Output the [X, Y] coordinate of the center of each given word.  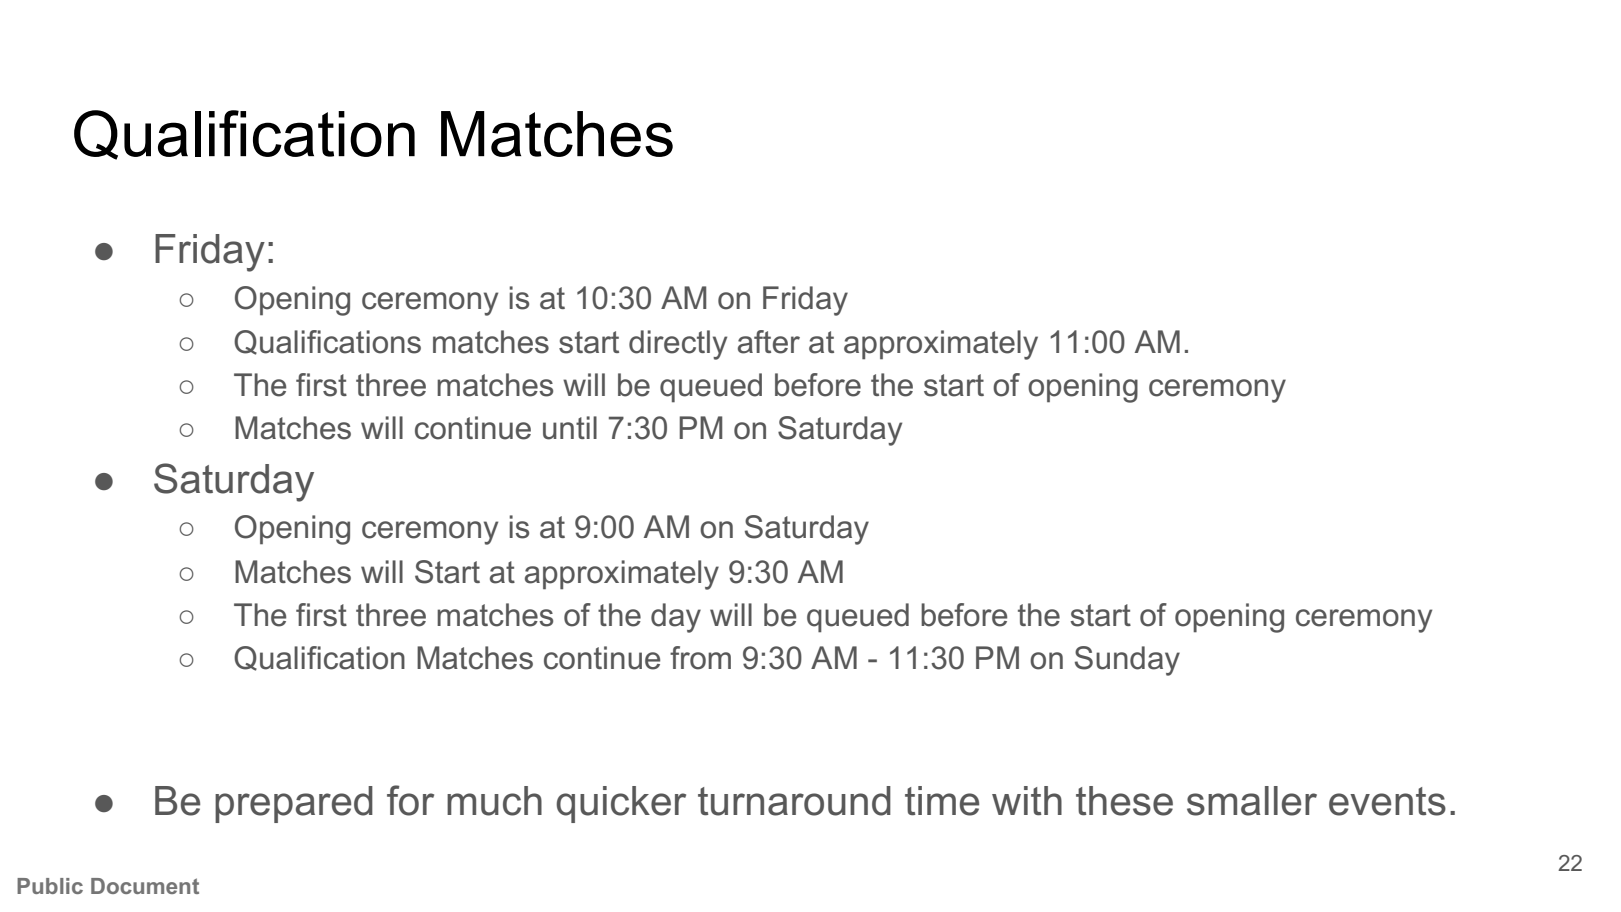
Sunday [1127, 661]
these [1124, 801]
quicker [621, 804]
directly [678, 345]
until [570, 428]
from [700, 658]
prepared [294, 804]
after [769, 342]
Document [145, 886]
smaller [1252, 801]
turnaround [794, 801]
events [1387, 801]
